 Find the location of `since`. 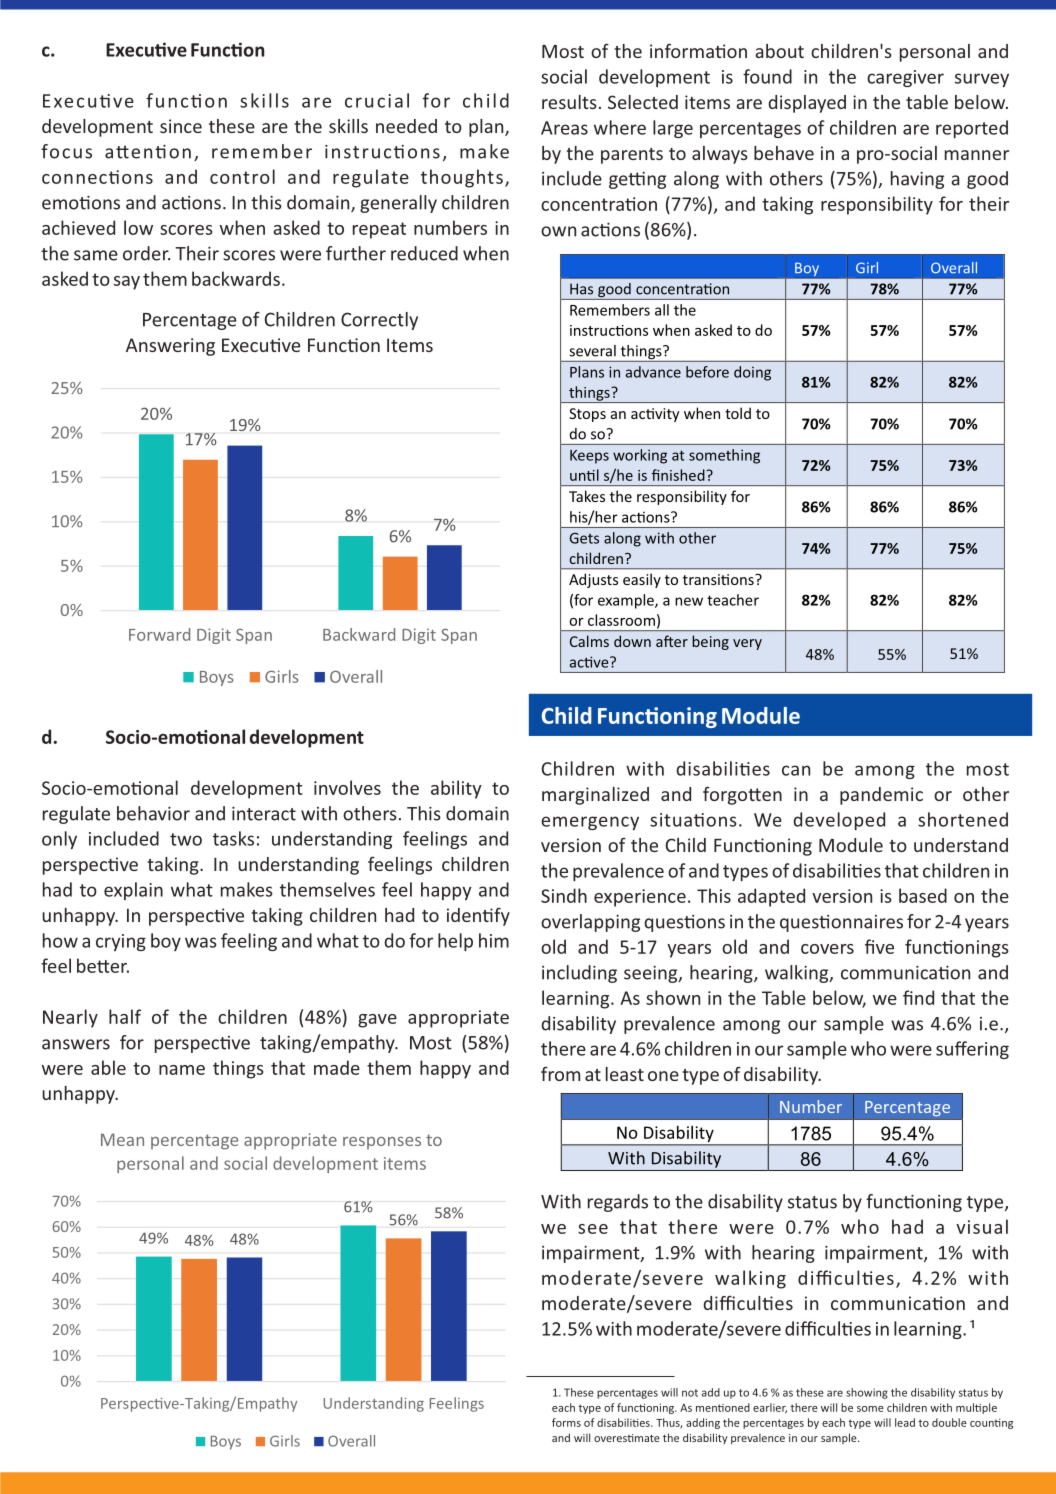

since is located at coordinates (181, 126).
